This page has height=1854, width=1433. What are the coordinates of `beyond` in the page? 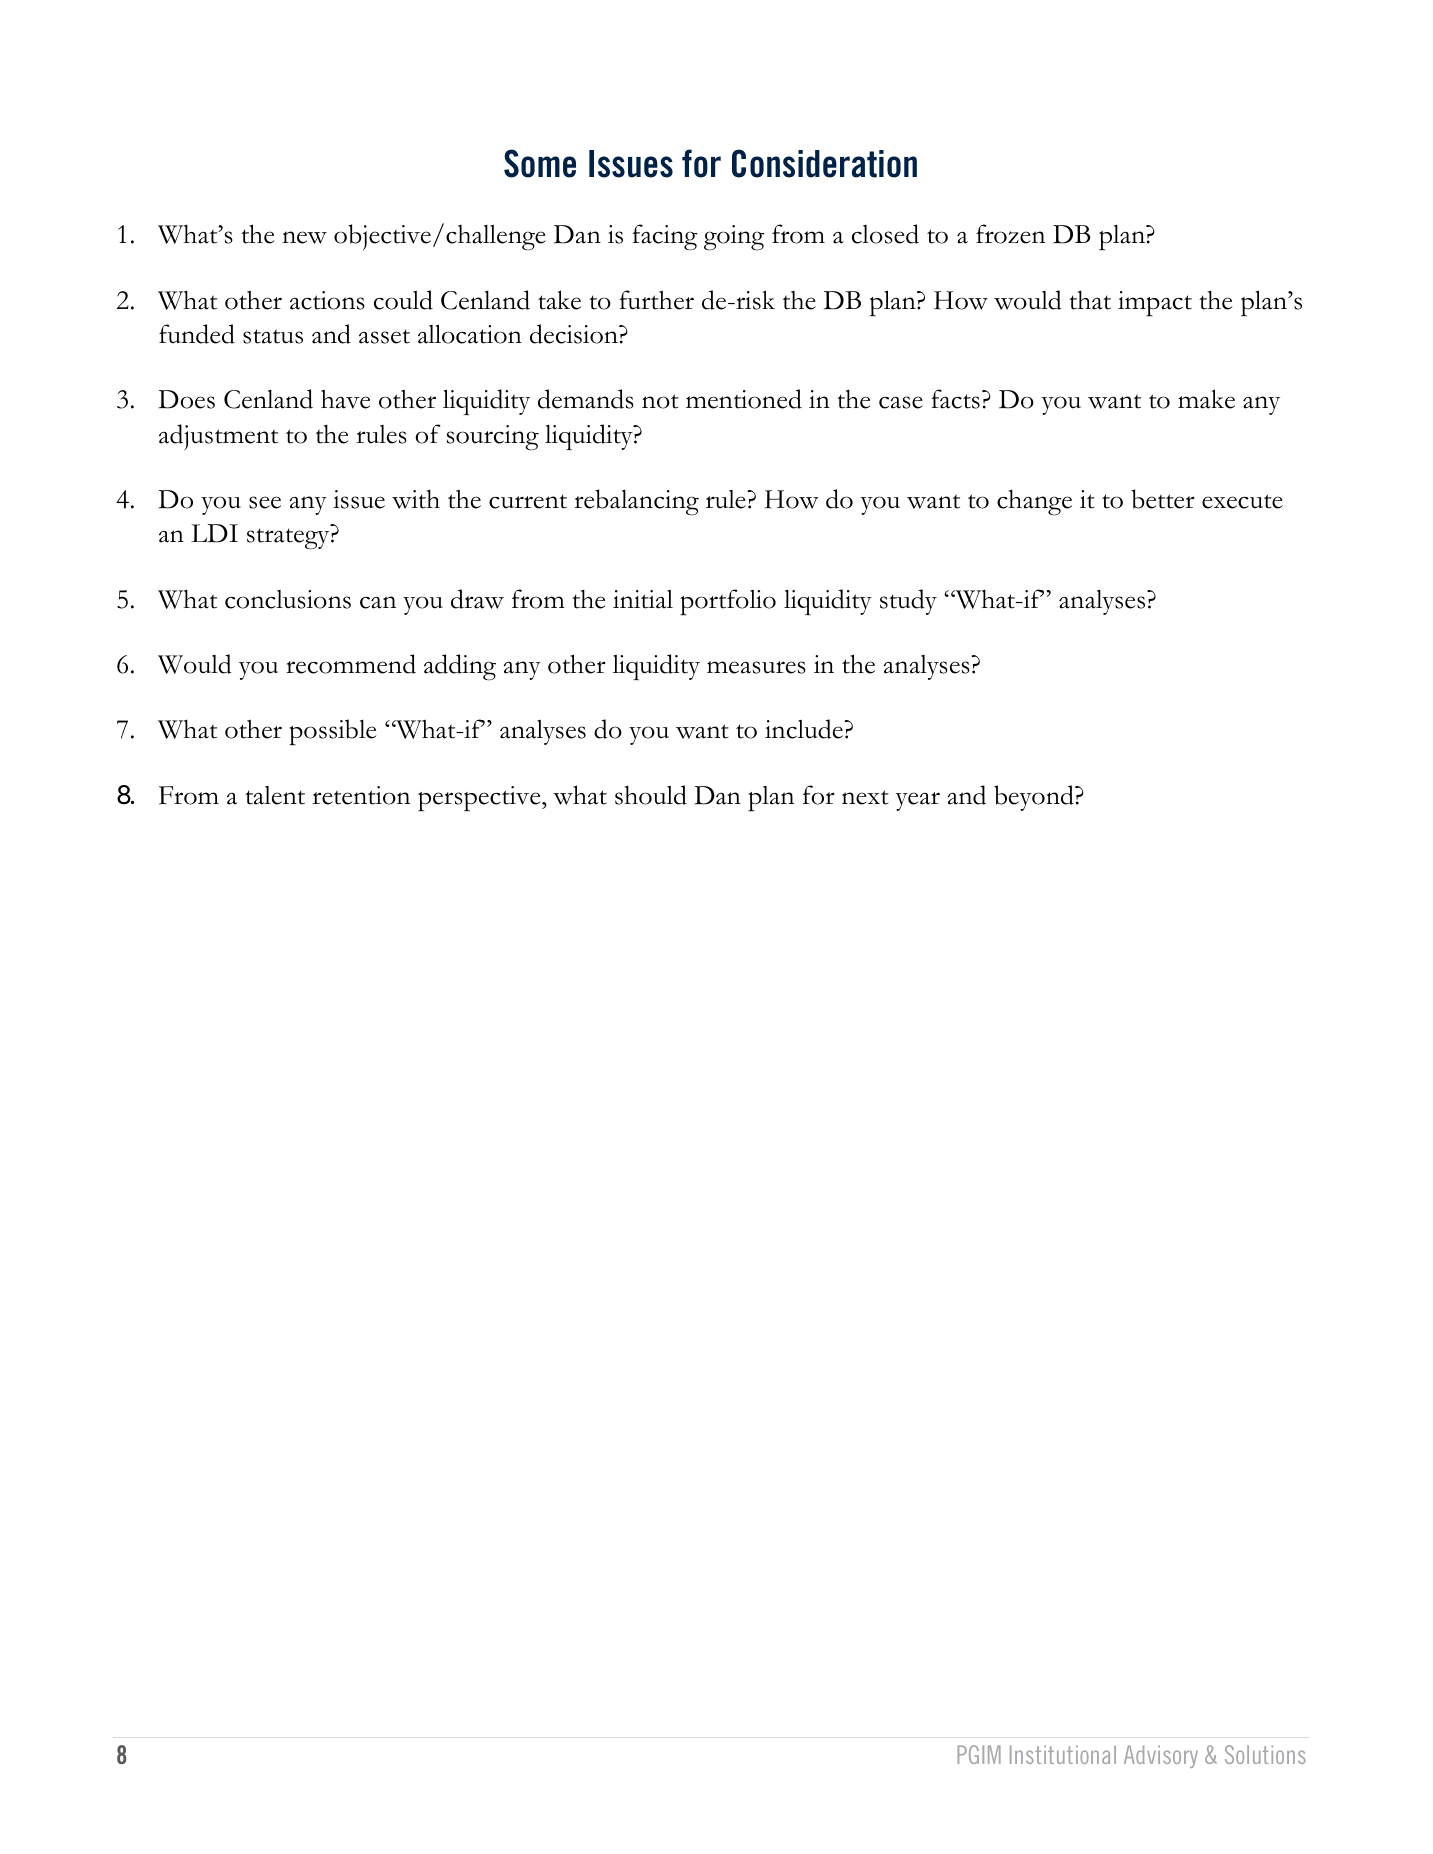 It's located at (1035, 798).
